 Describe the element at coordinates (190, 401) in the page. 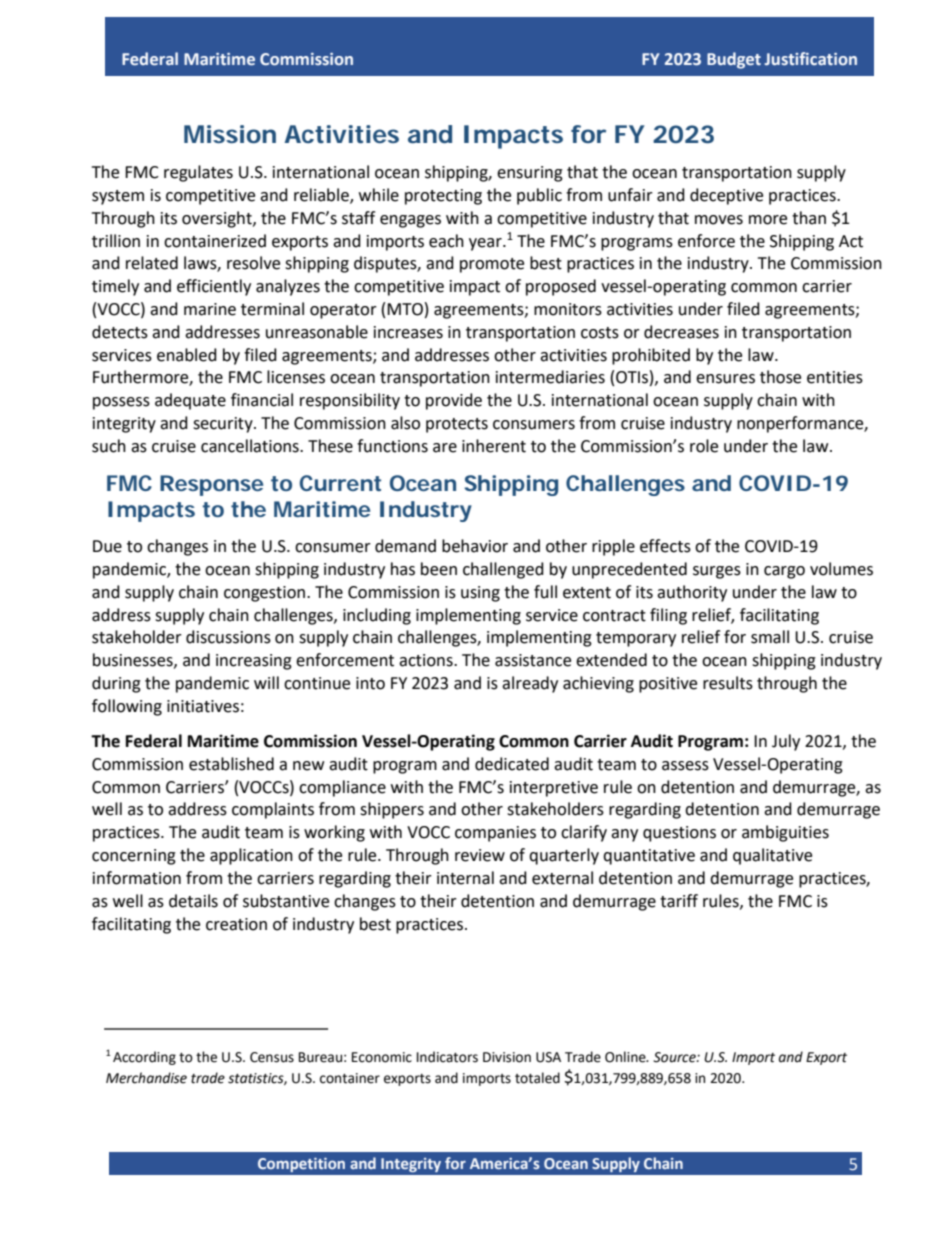

I see `adequate` at that location.
